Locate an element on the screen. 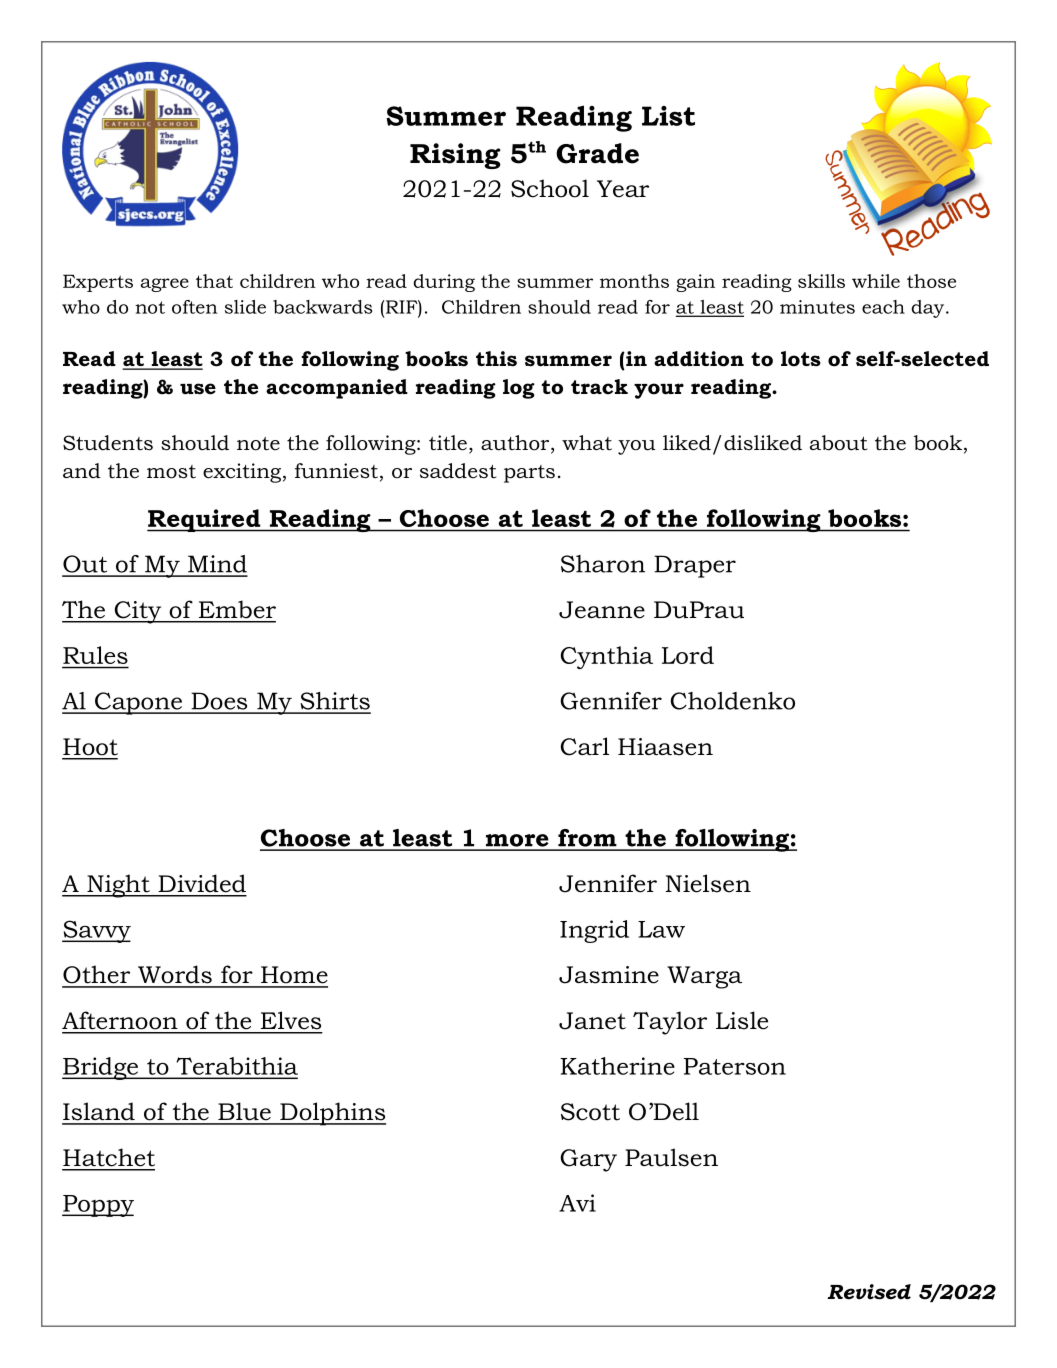 This screenshot has height=1368, width=1057. Lord is located at coordinates (688, 655).
